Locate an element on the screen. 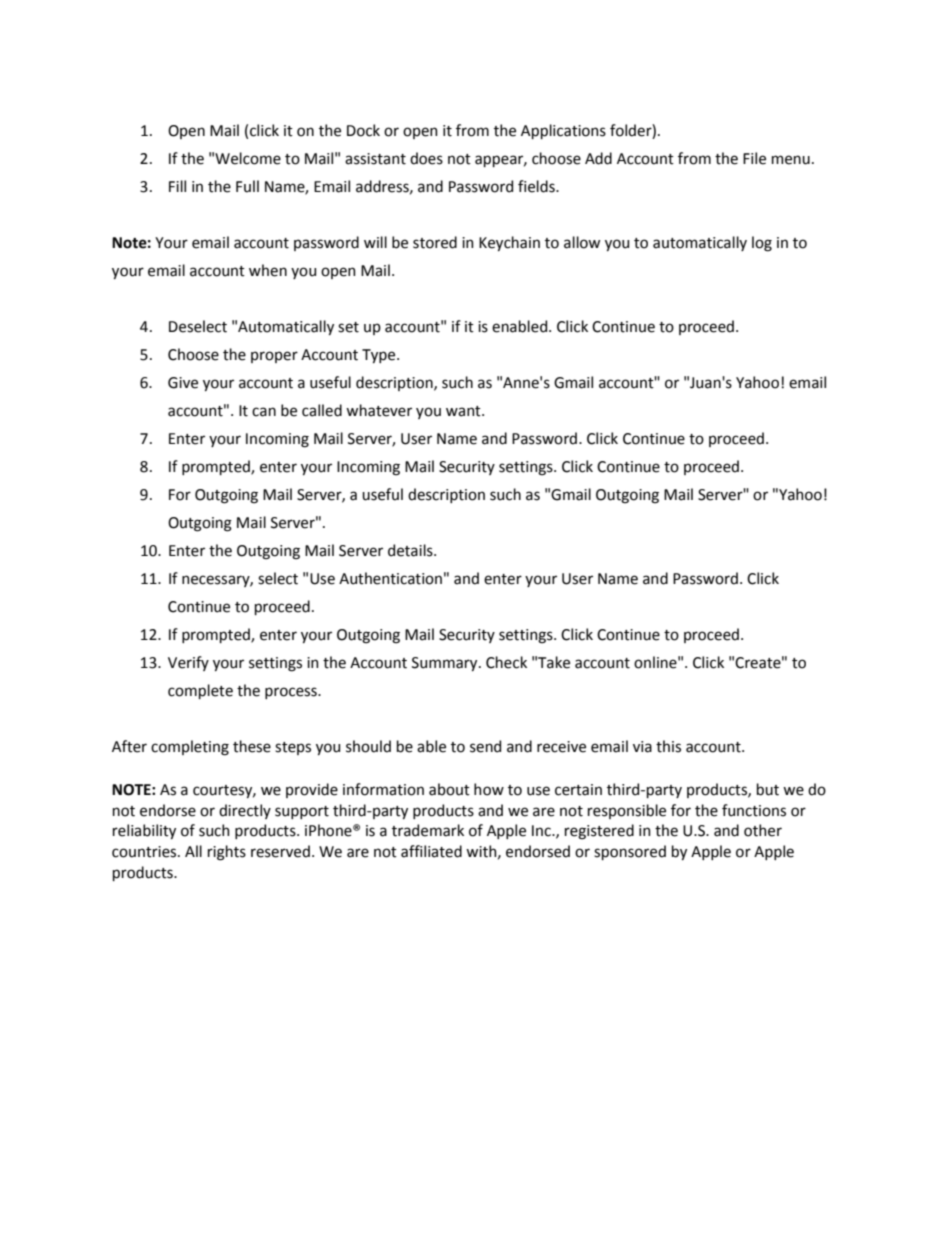 The image size is (952, 1233). rights is located at coordinates (227, 853).
